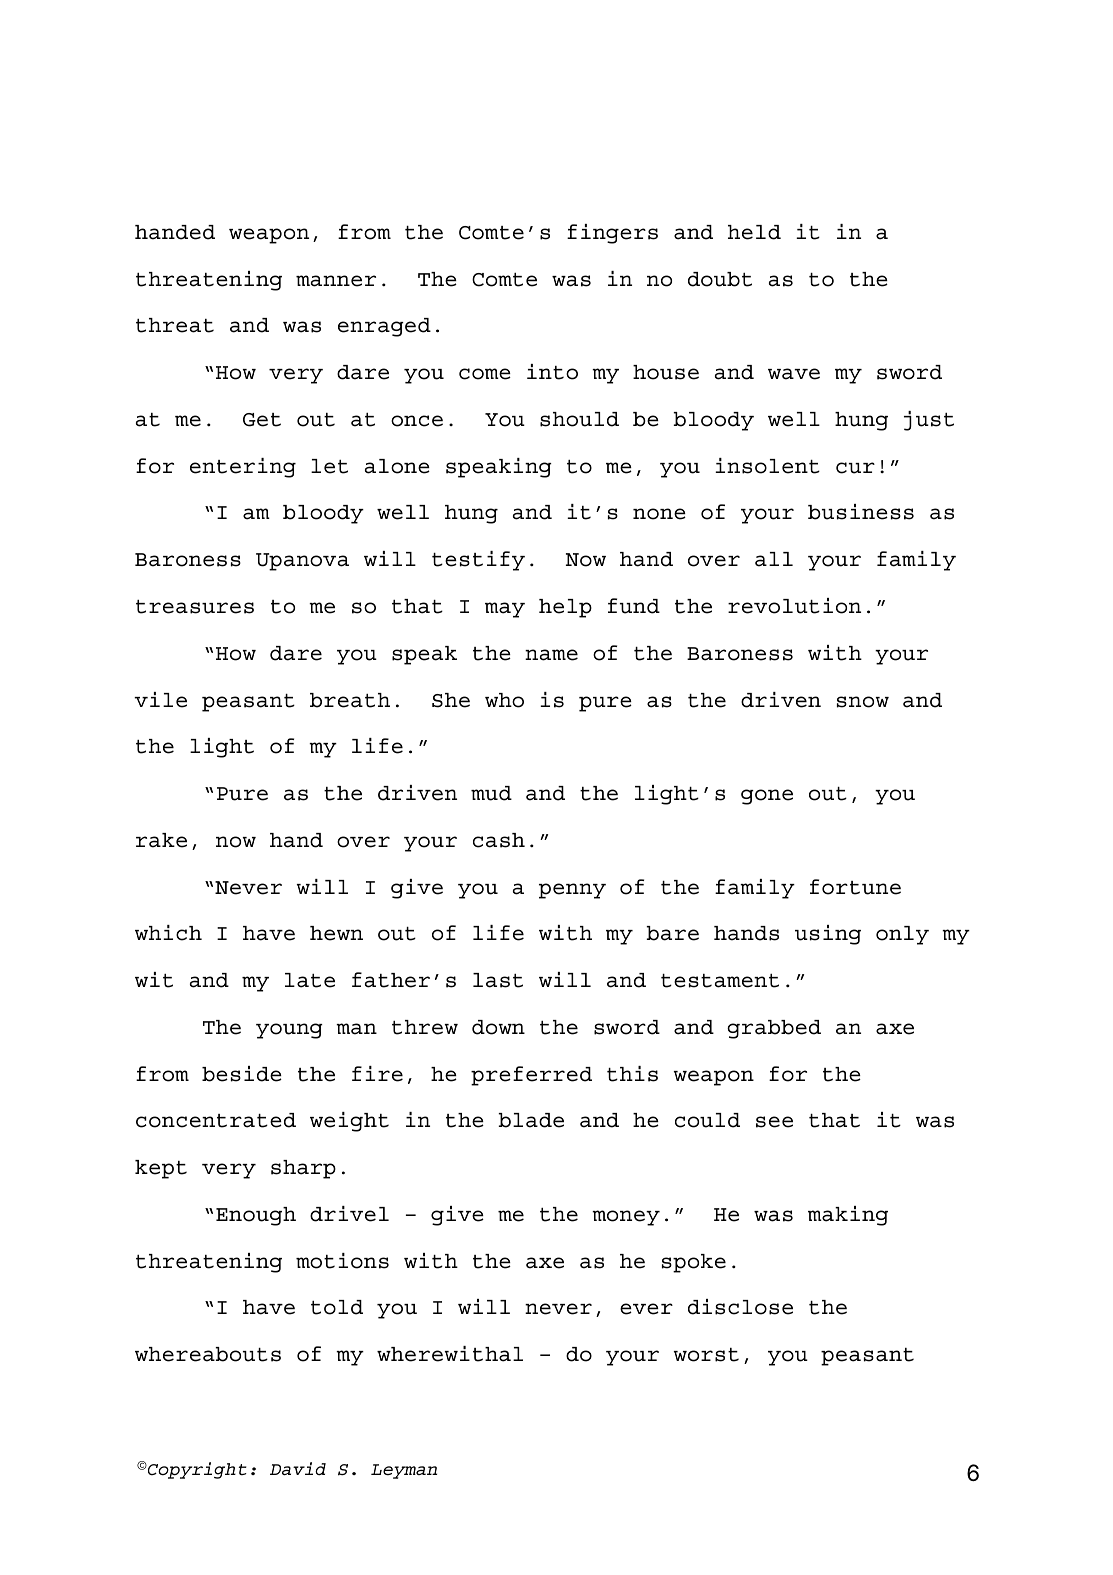  I want to click on business, so click(861, 512).
